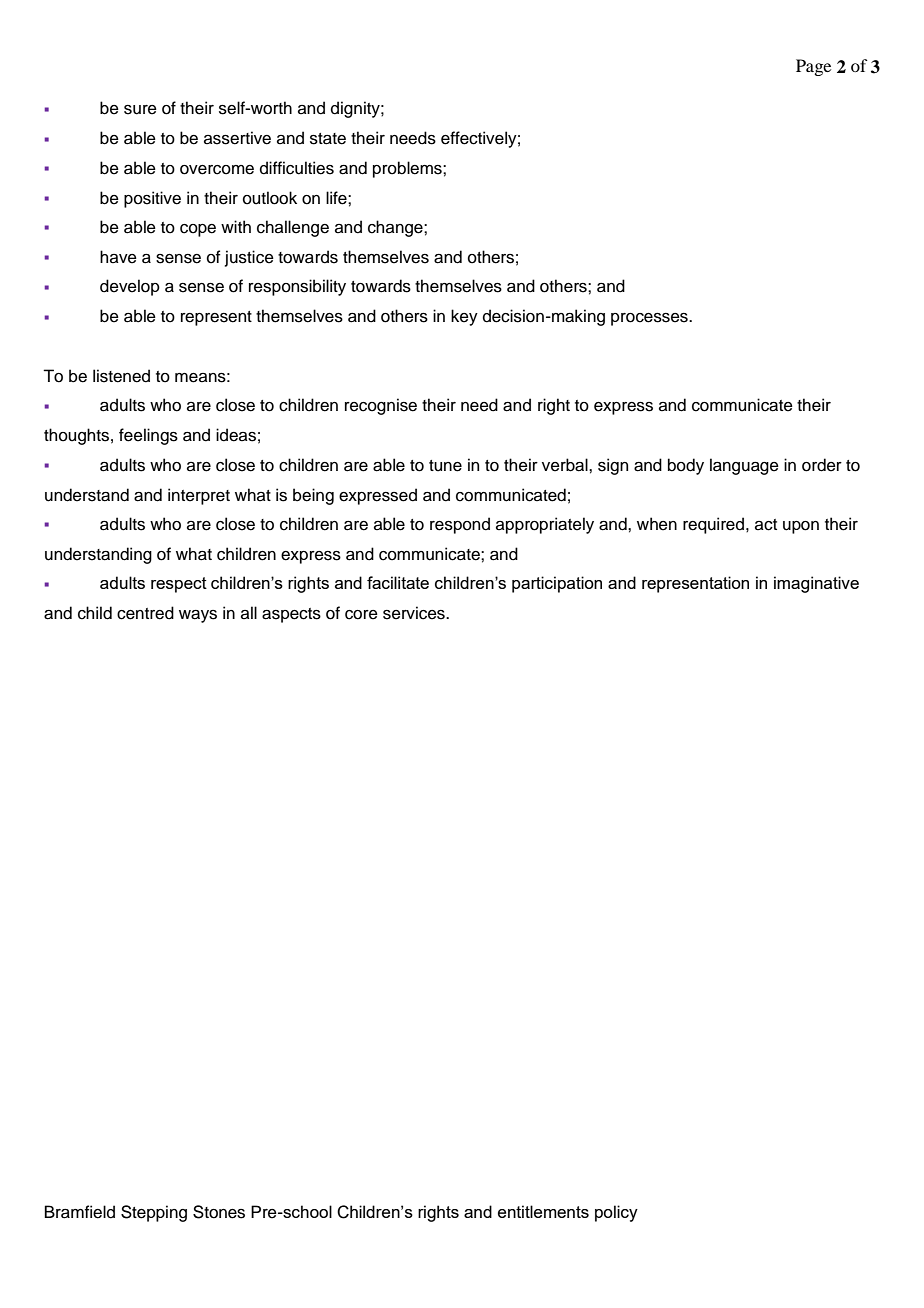 The width and height of the screenshot is (924, 1308). What do you see at coordinates (744, 466) in the screenshot?
I see `language` at bounding box center [744, 466].
